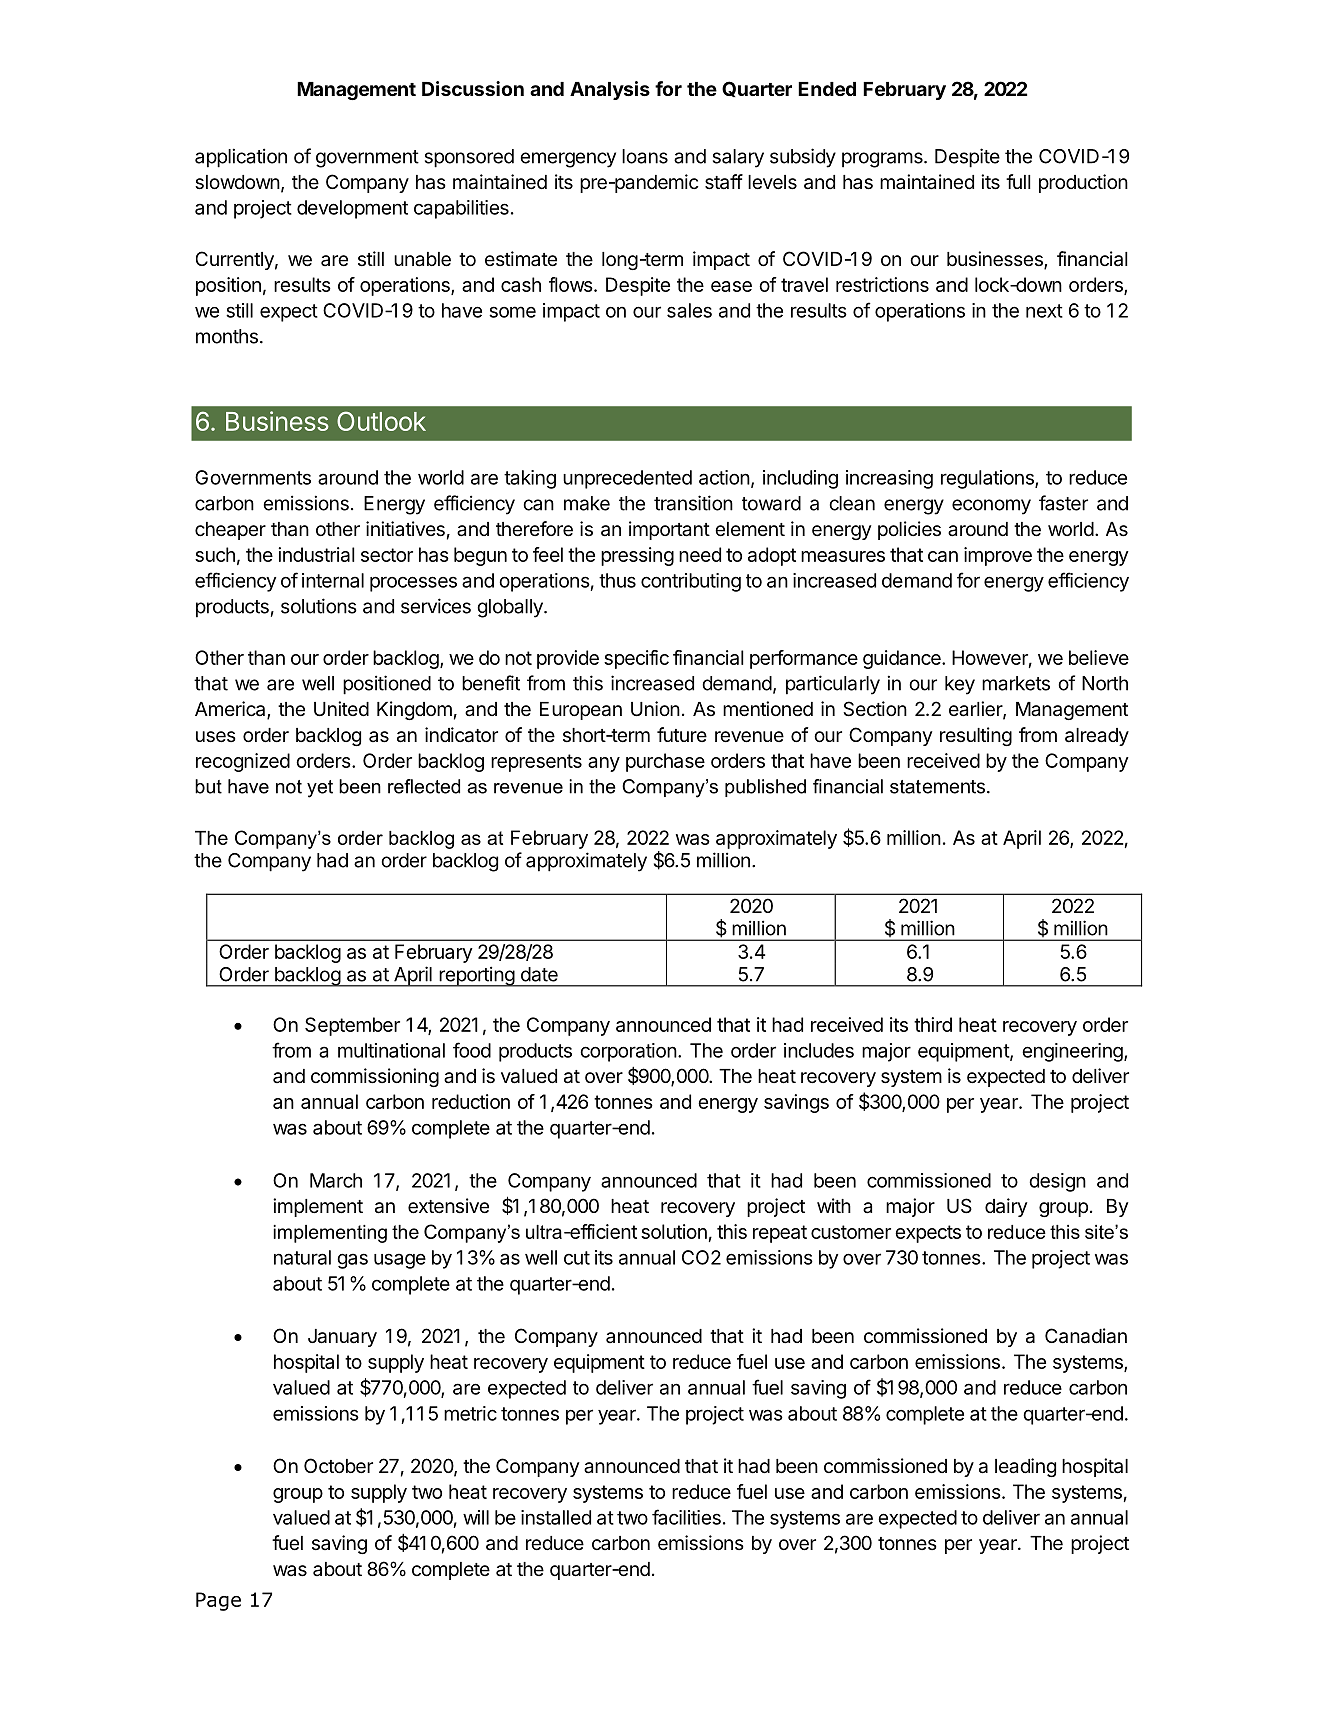 The image size is (1323, 1712). What do you see at coordinates (338, 1466) in the screenshot?
I see `October` at bounding box center [338, 1466].
